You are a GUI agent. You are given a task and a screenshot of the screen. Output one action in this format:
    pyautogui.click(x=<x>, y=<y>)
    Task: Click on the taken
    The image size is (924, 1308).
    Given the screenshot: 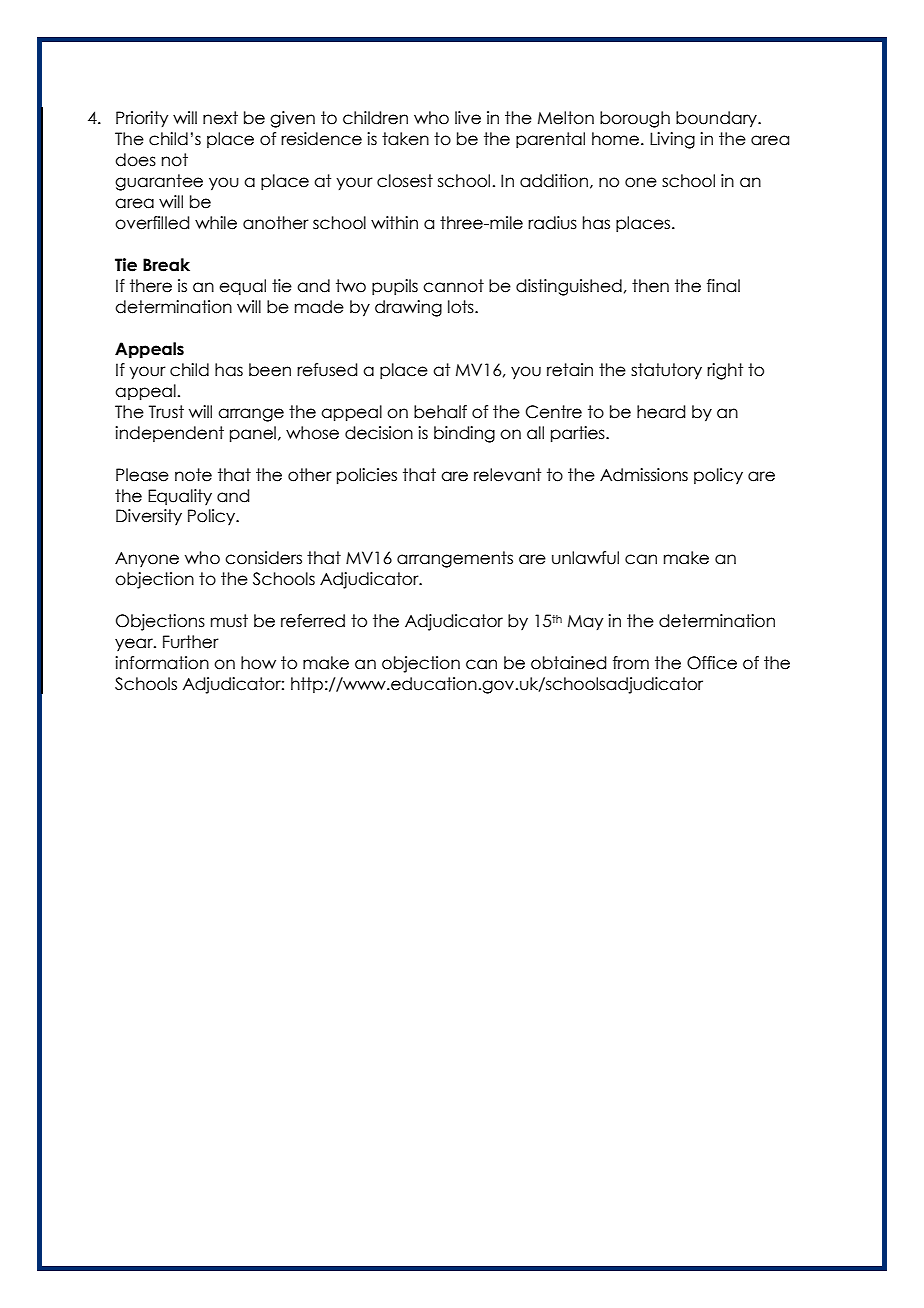 What is the action you would take?
    pyautogui.click(x=405, y=139)
